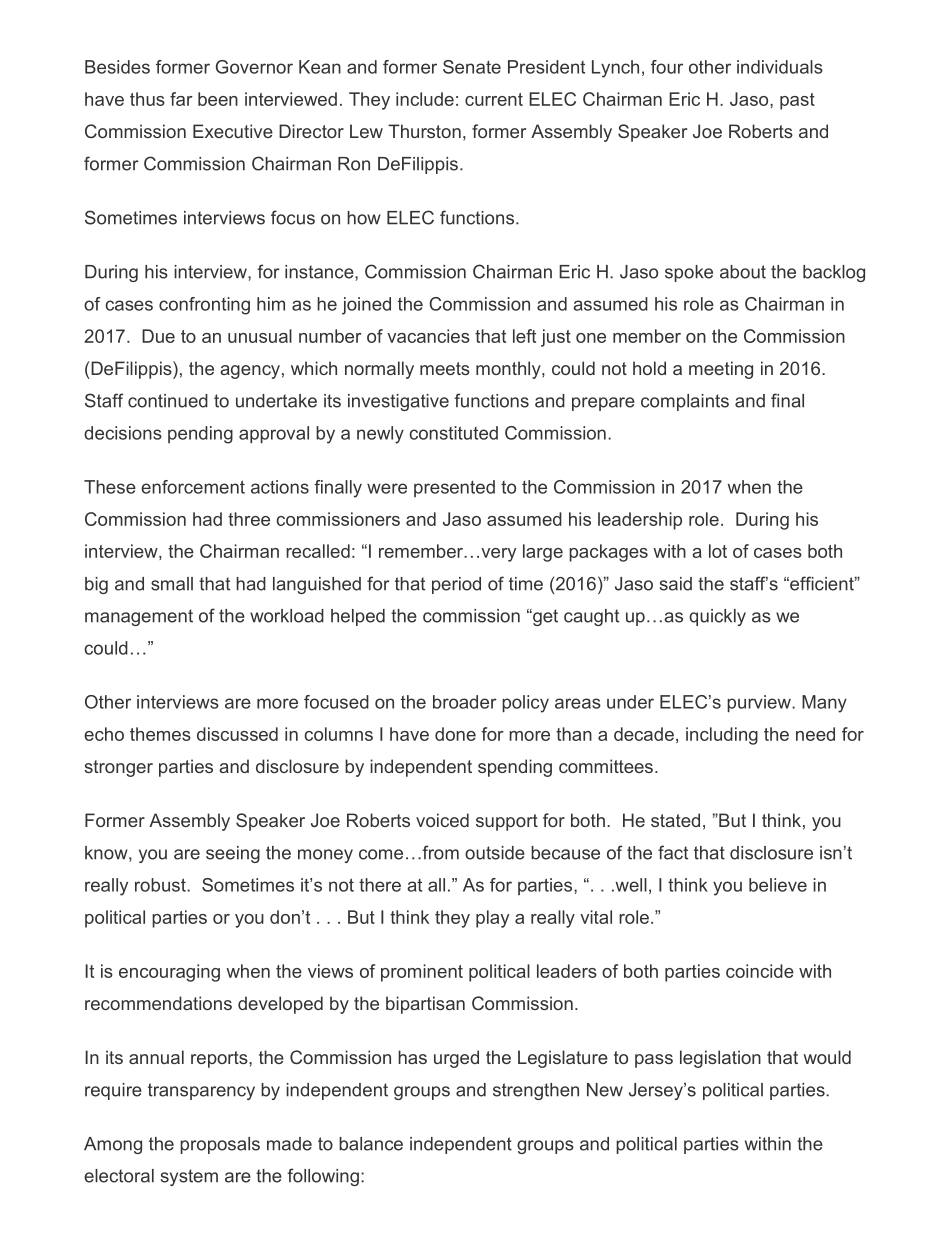 The height and width of the document is (1233, 952). Describe the element at coordinates (220, 1145) in the document. I see `proposals` at that location.
